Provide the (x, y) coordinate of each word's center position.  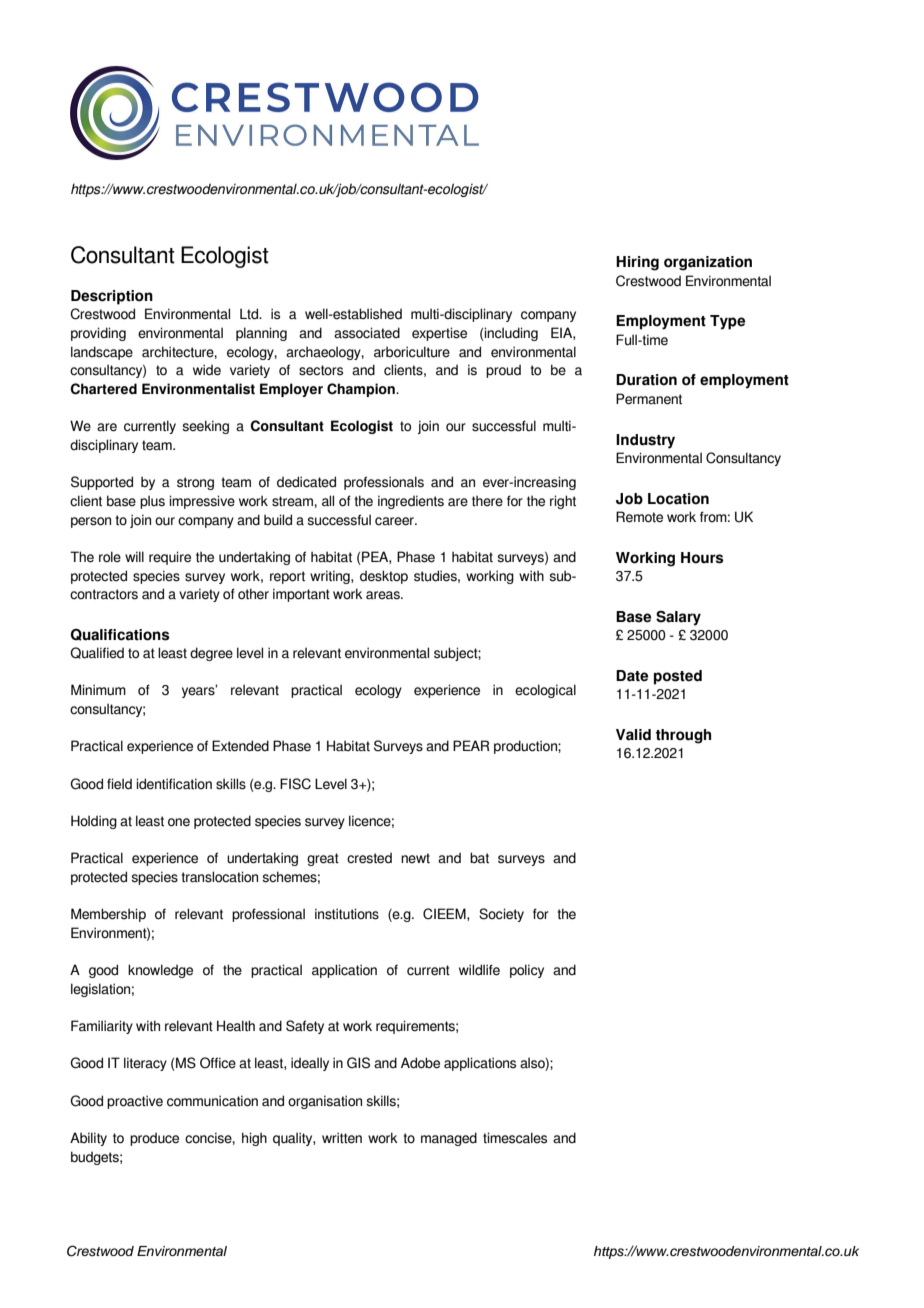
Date (632, 676)
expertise (439, 334)
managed (449, 1139)
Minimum (98, 689)
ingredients (411, 502)
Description (112, 297)
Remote (639, 517)
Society (501, 915)
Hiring (637, 263)
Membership (108, 915)
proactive (135, 1102)
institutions (347, 914)
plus (152, 502)
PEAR (471, 745)
